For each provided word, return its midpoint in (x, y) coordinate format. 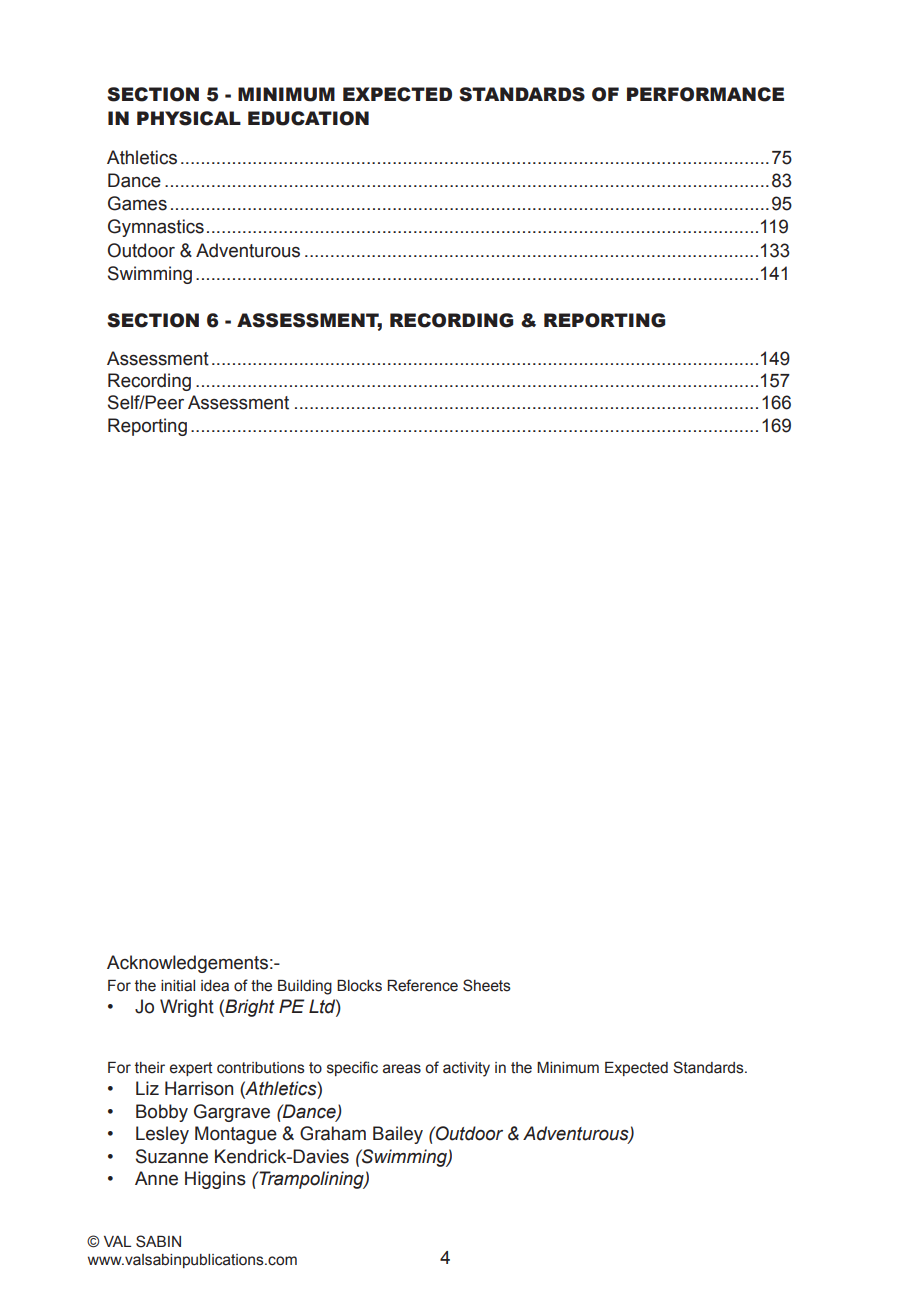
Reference (422, 985)
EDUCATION (308, 118)
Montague (236, 1135)
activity (466, 1069)
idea (215, 986)
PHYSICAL (189, 118)
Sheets (487, 985)
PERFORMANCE (705, 94)
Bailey (398, 1135)
